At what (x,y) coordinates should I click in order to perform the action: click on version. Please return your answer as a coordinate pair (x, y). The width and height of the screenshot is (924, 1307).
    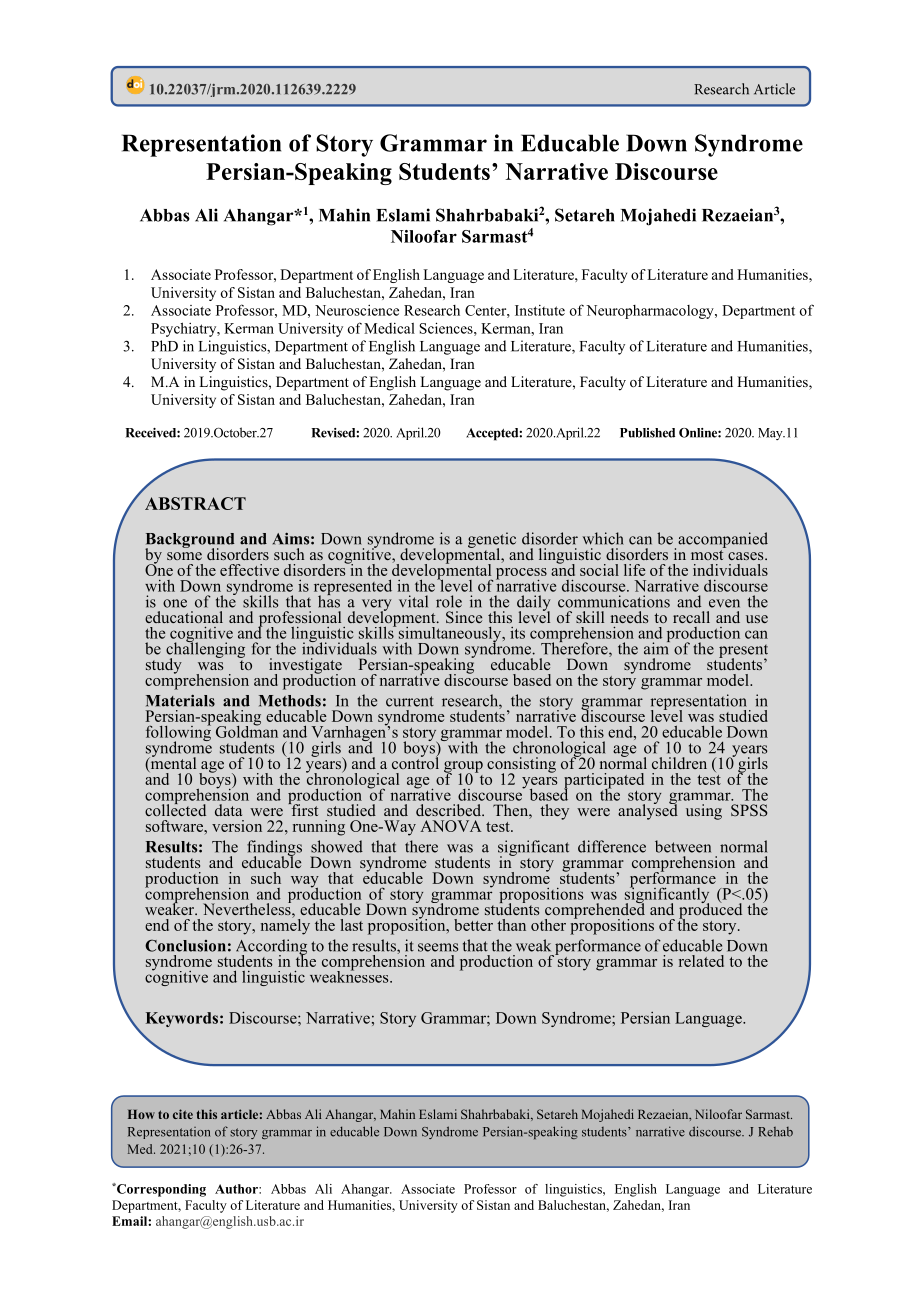
    Looking at the image, I should click on (237, 826).
